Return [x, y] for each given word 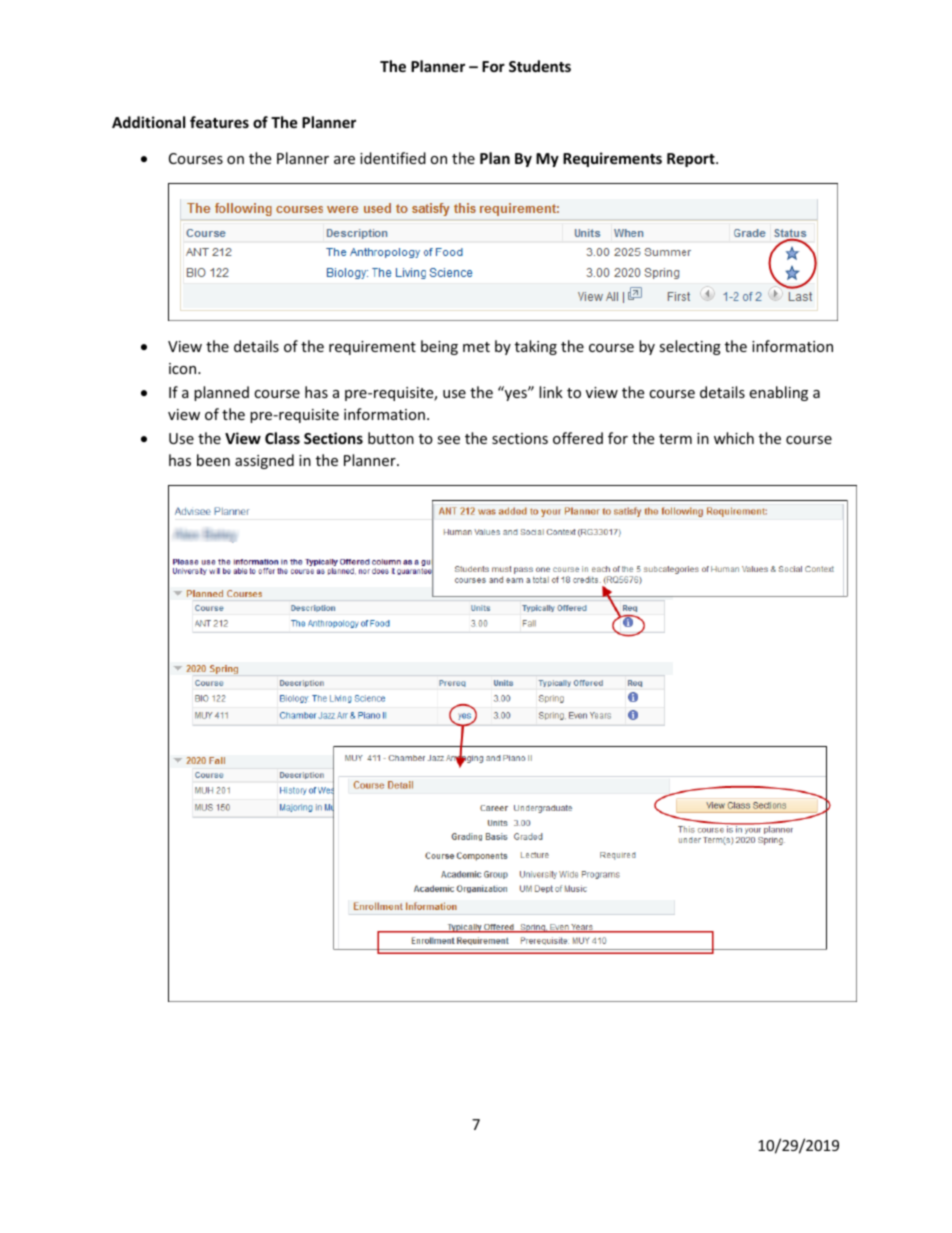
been [213, 460]
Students [540, 66]
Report [692, 160]
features [219, 122]
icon [184, 368]
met [476, 347]
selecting [690, 347]
